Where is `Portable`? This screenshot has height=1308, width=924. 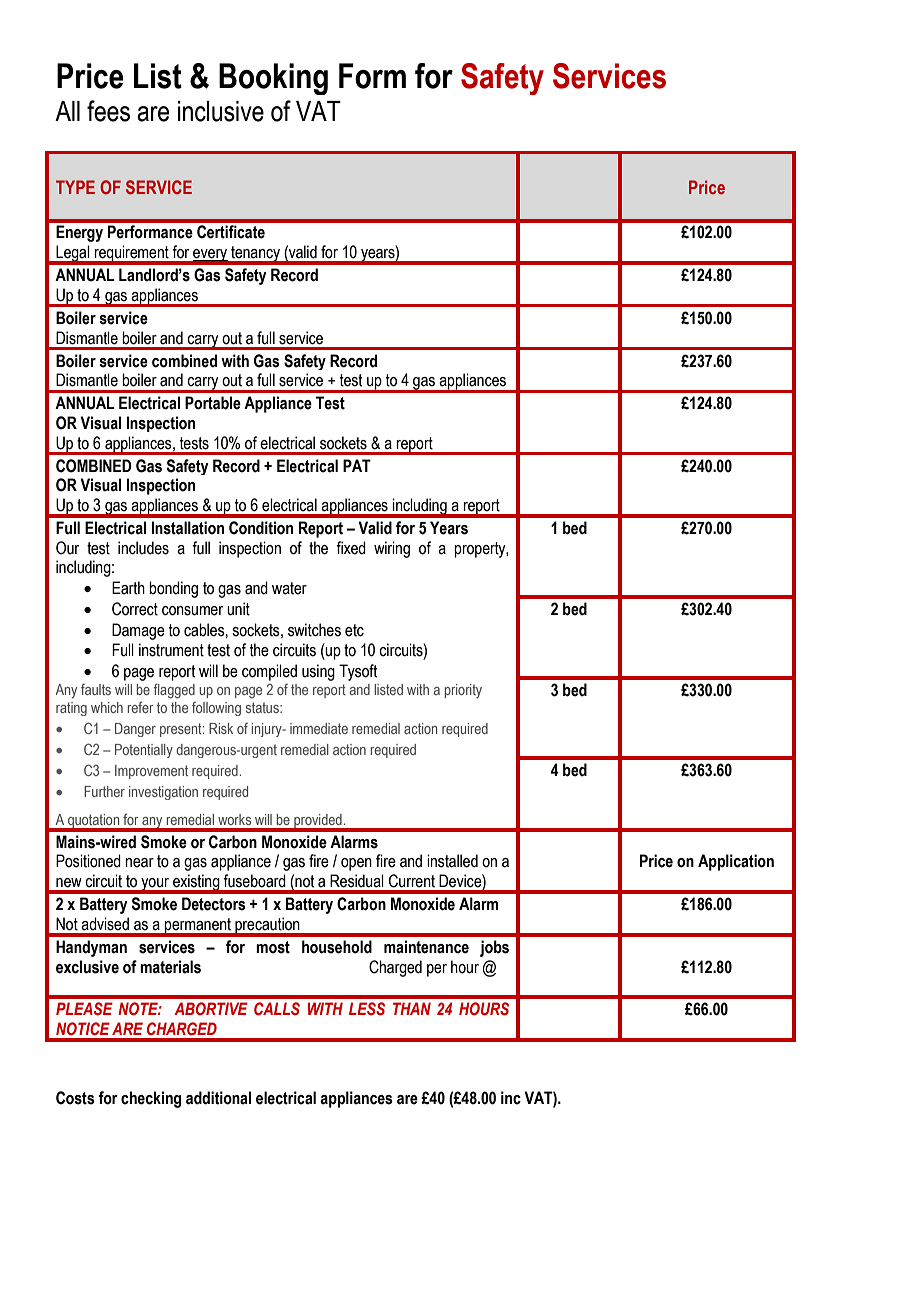 Portable is located at coordinates (213, 403).
